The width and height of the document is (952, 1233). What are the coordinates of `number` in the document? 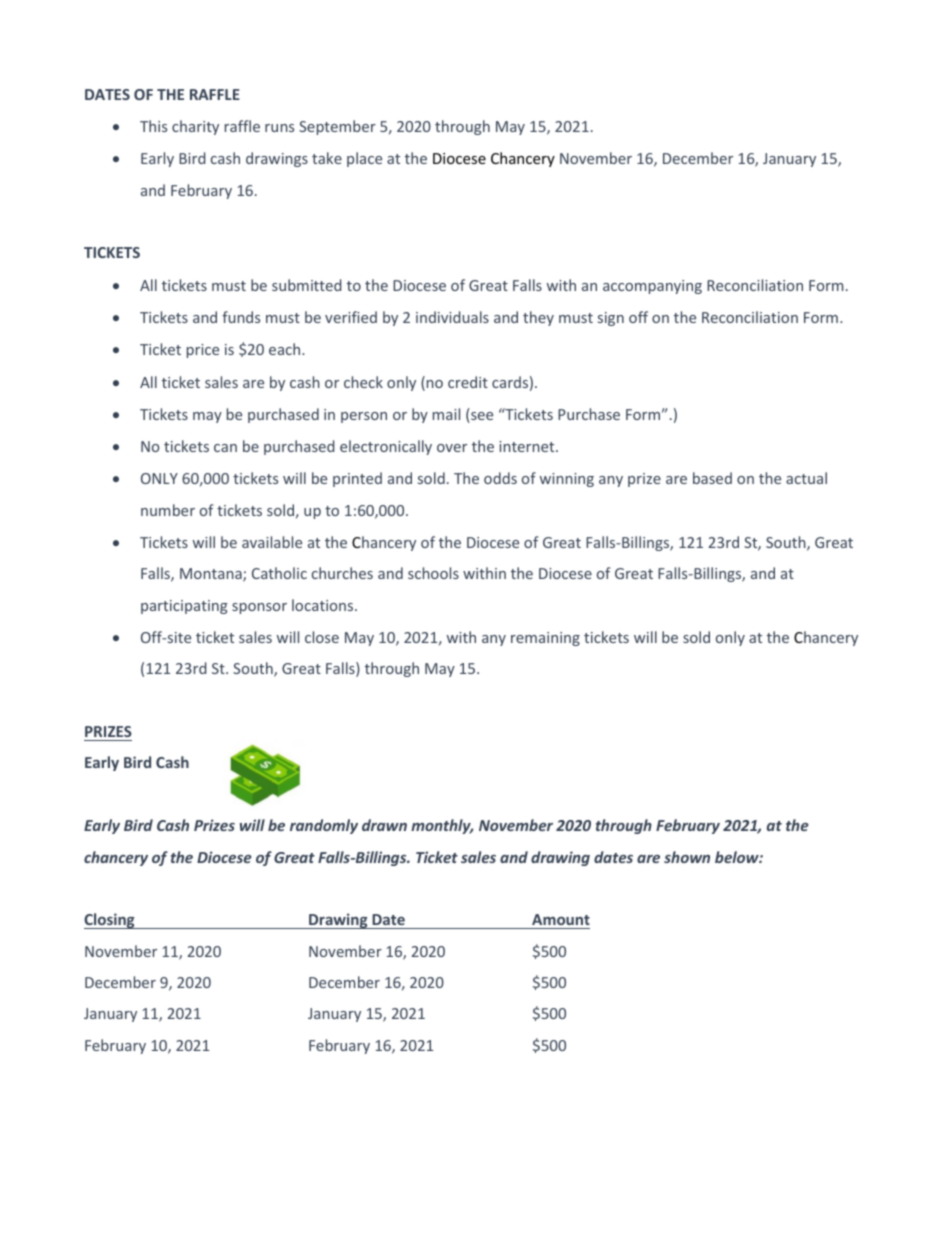 It's located at (168, 510).
